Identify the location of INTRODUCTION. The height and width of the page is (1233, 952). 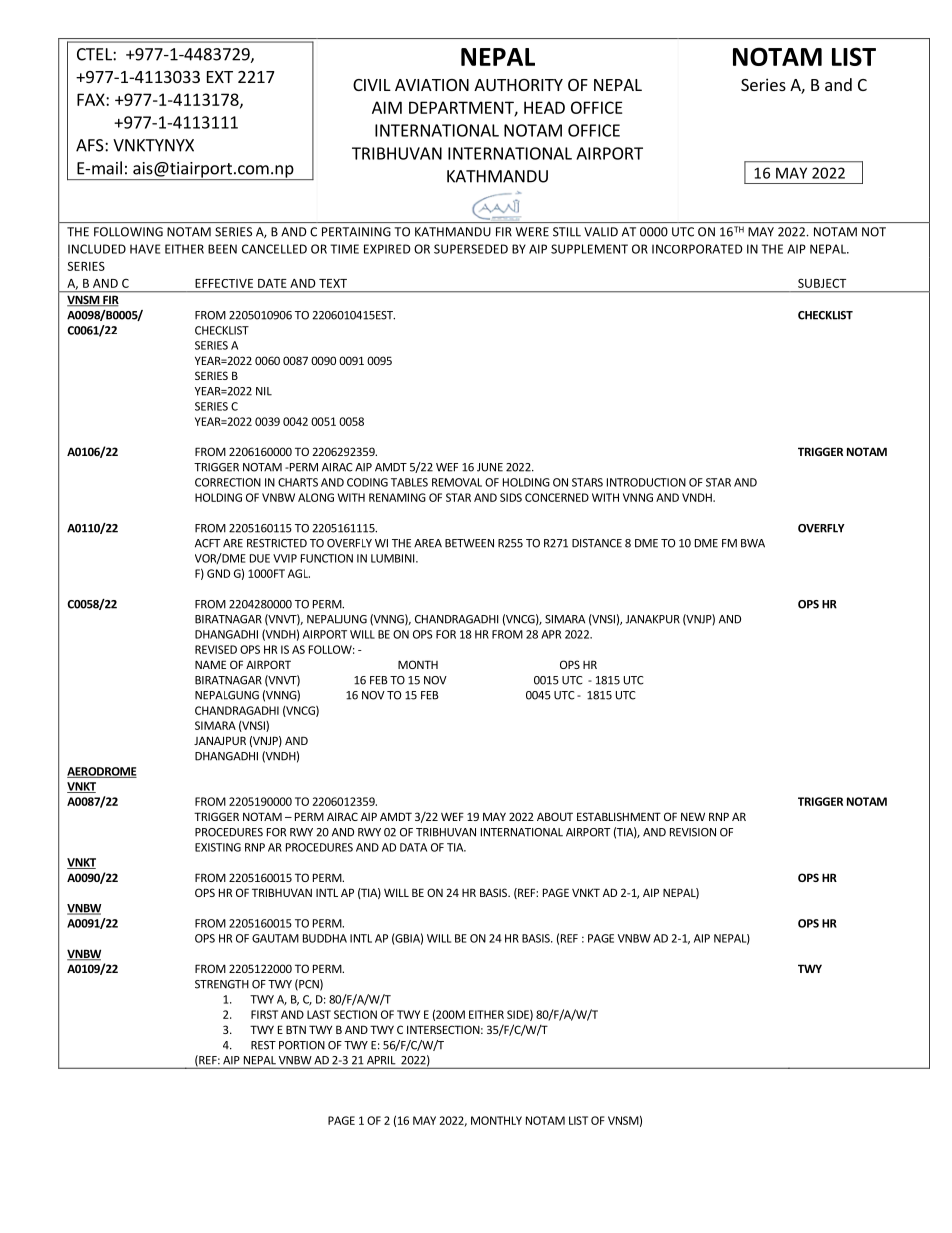
(646, 482).
